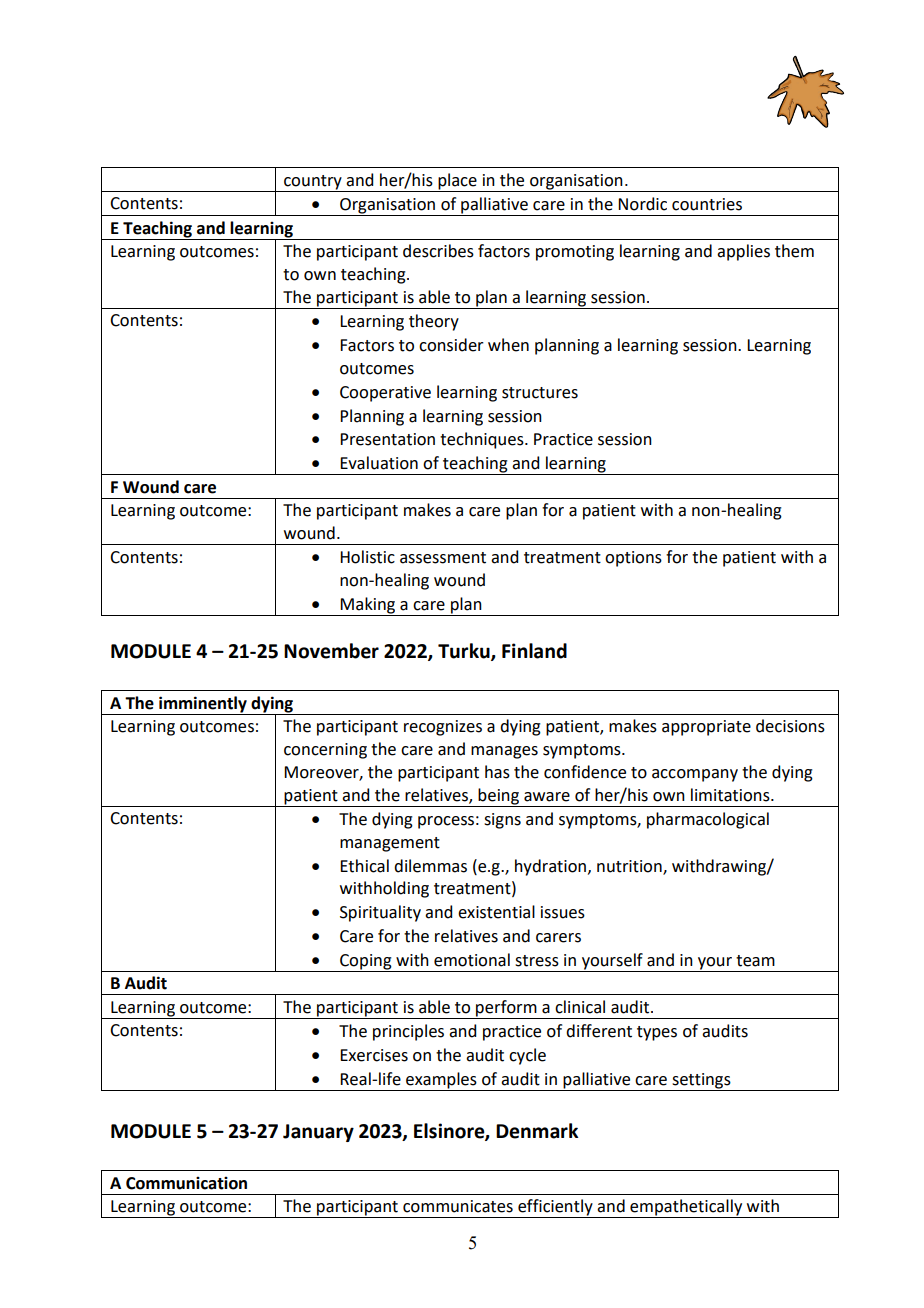 The width and height of the image is (924, 1308). What do you see at coordinates (366, 962) in the image?
I see `Coping` at bounding box center [366, 962].
